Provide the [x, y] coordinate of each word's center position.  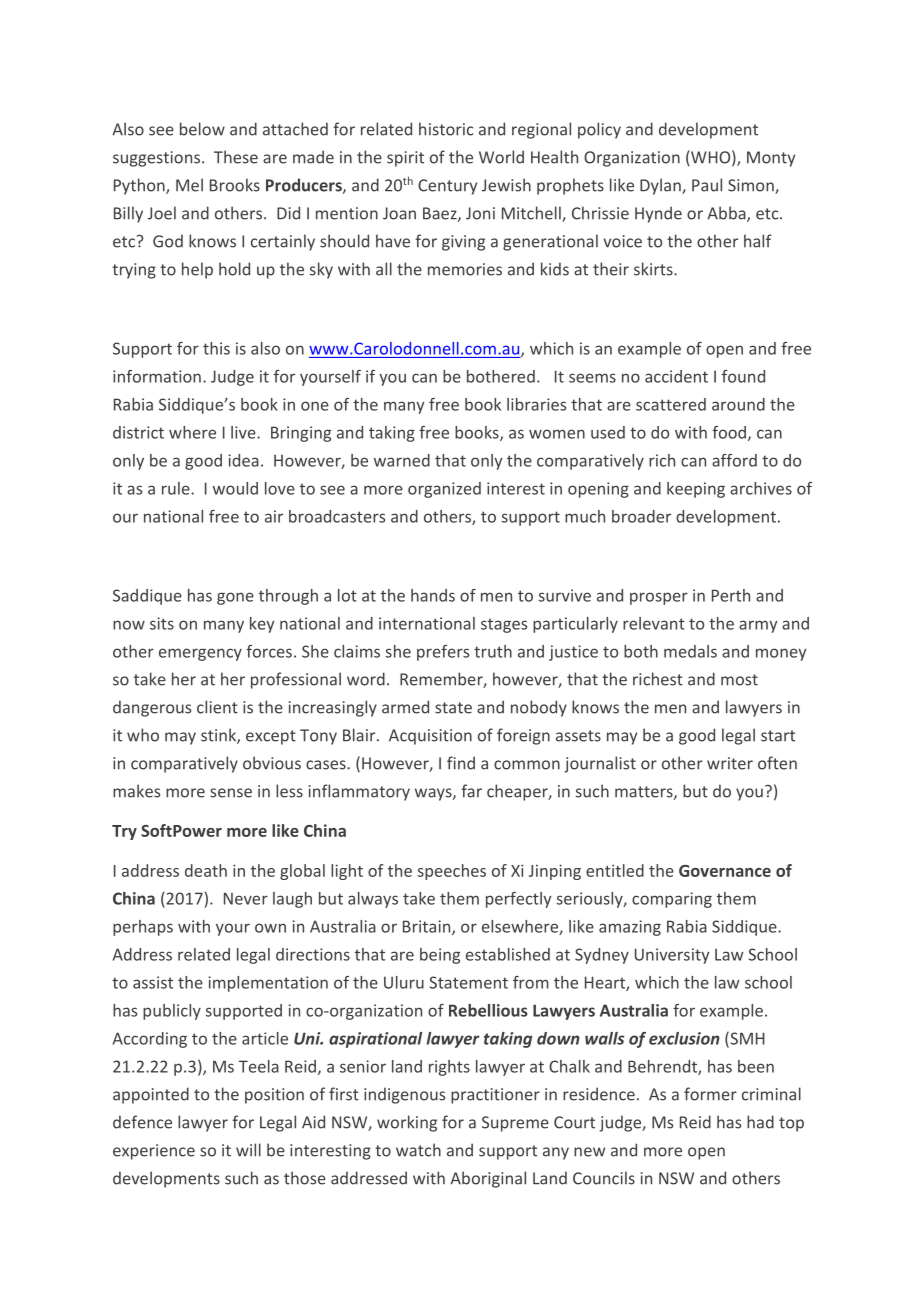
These [236, 157]
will [248, 1150]
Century [447, 187]
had [760, 1122]
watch [418, 1150]
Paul [707, 185]
